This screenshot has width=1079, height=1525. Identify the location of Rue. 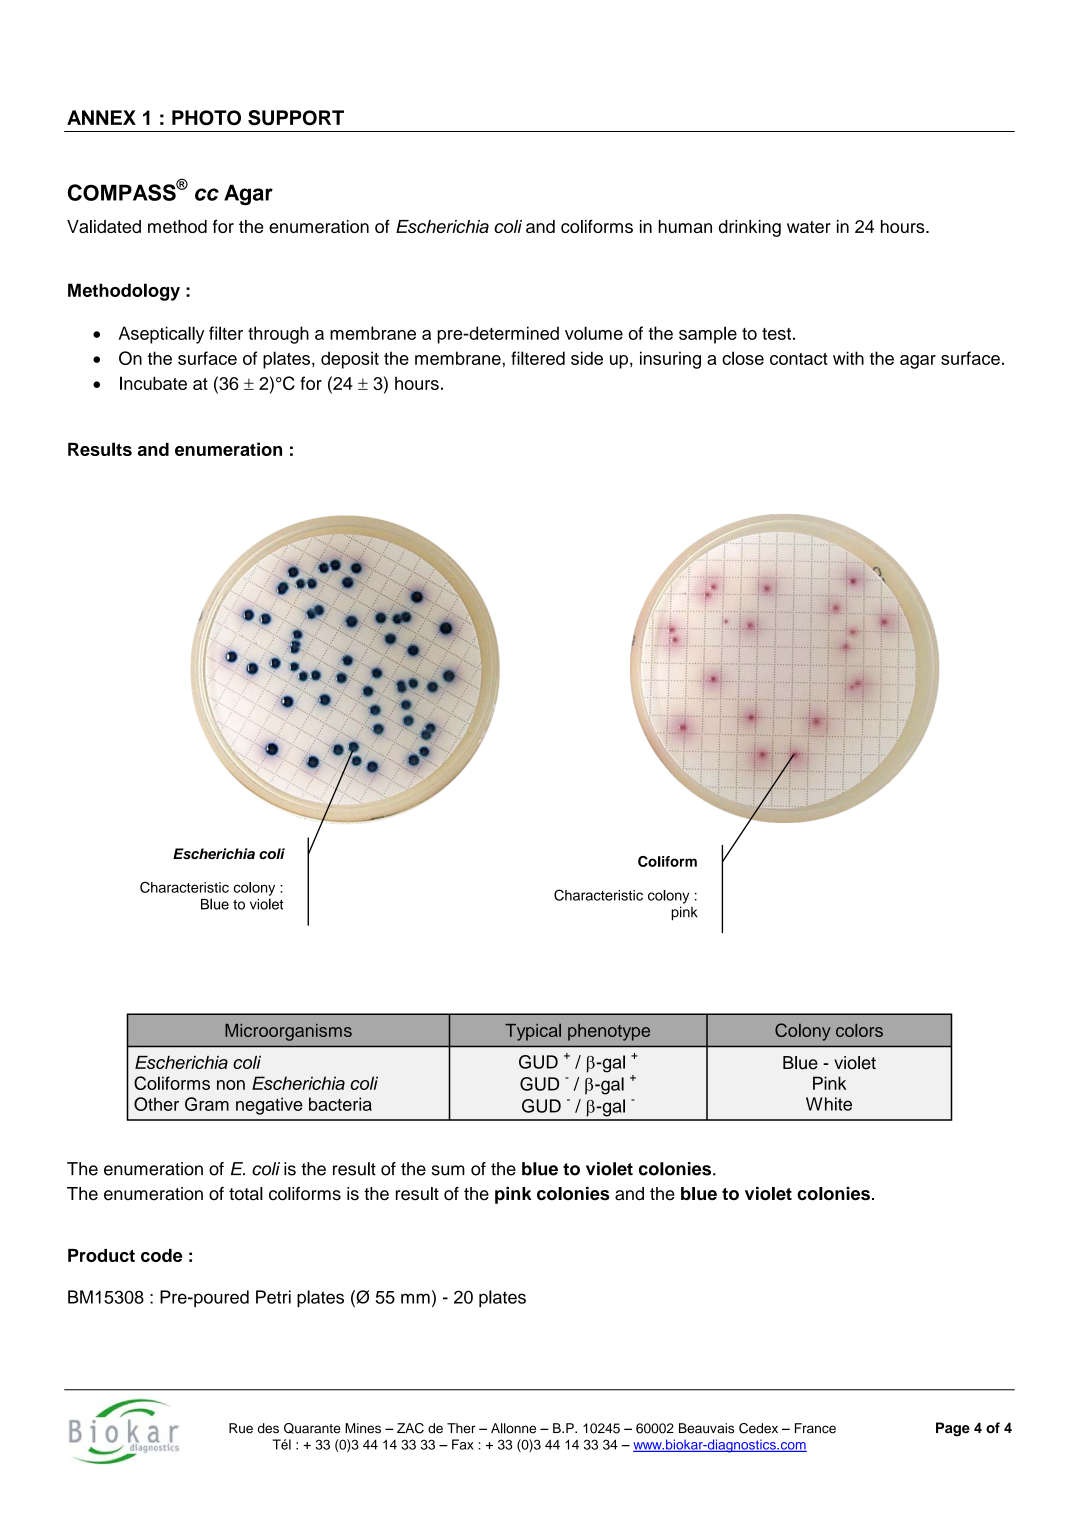
(241, 1428).
